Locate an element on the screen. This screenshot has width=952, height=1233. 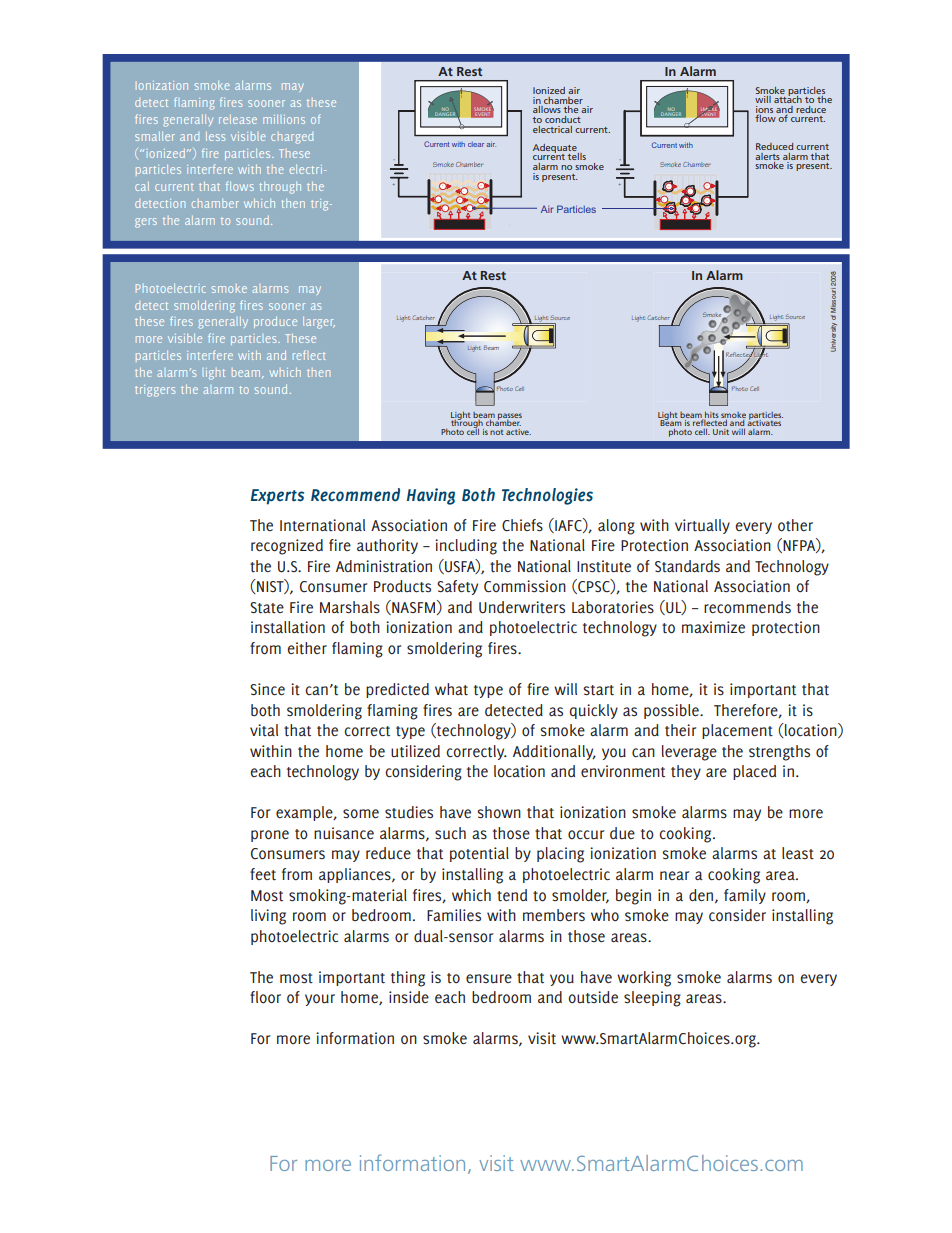
placement is located at coordinates (737, 731).
